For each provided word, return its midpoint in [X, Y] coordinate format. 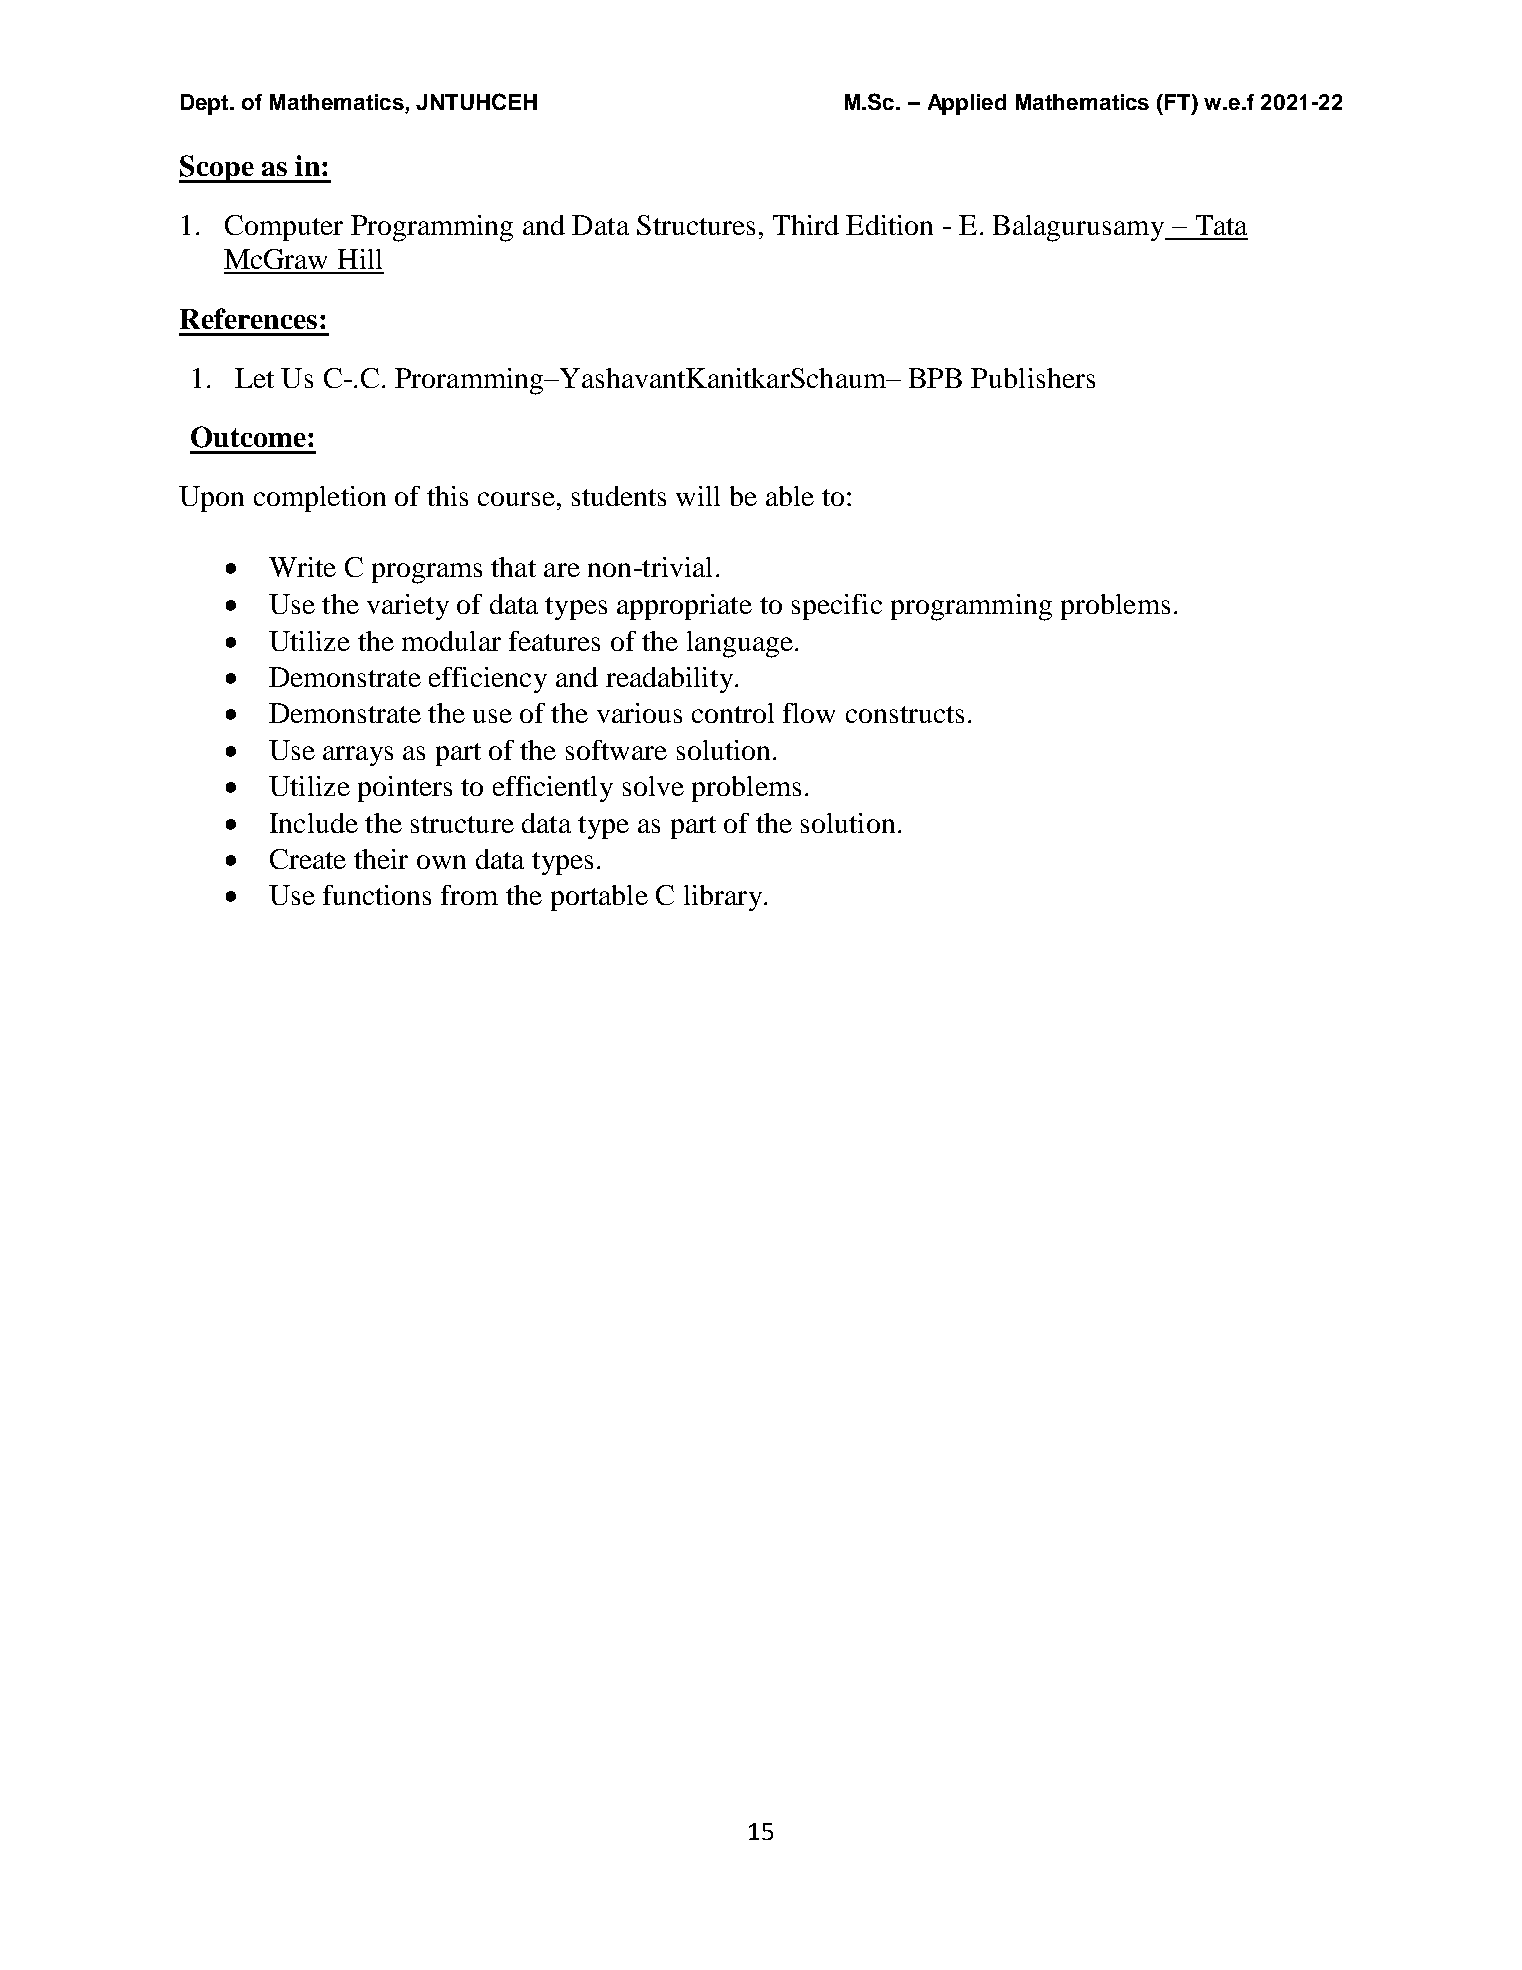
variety [408, 607]
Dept [206, 104]
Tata [1221, 225]
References [248, 318]
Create [308, 859]
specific [837, 607]
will [698, 496]
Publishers [1033, 378]
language [740, 644]
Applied [967, 104]
